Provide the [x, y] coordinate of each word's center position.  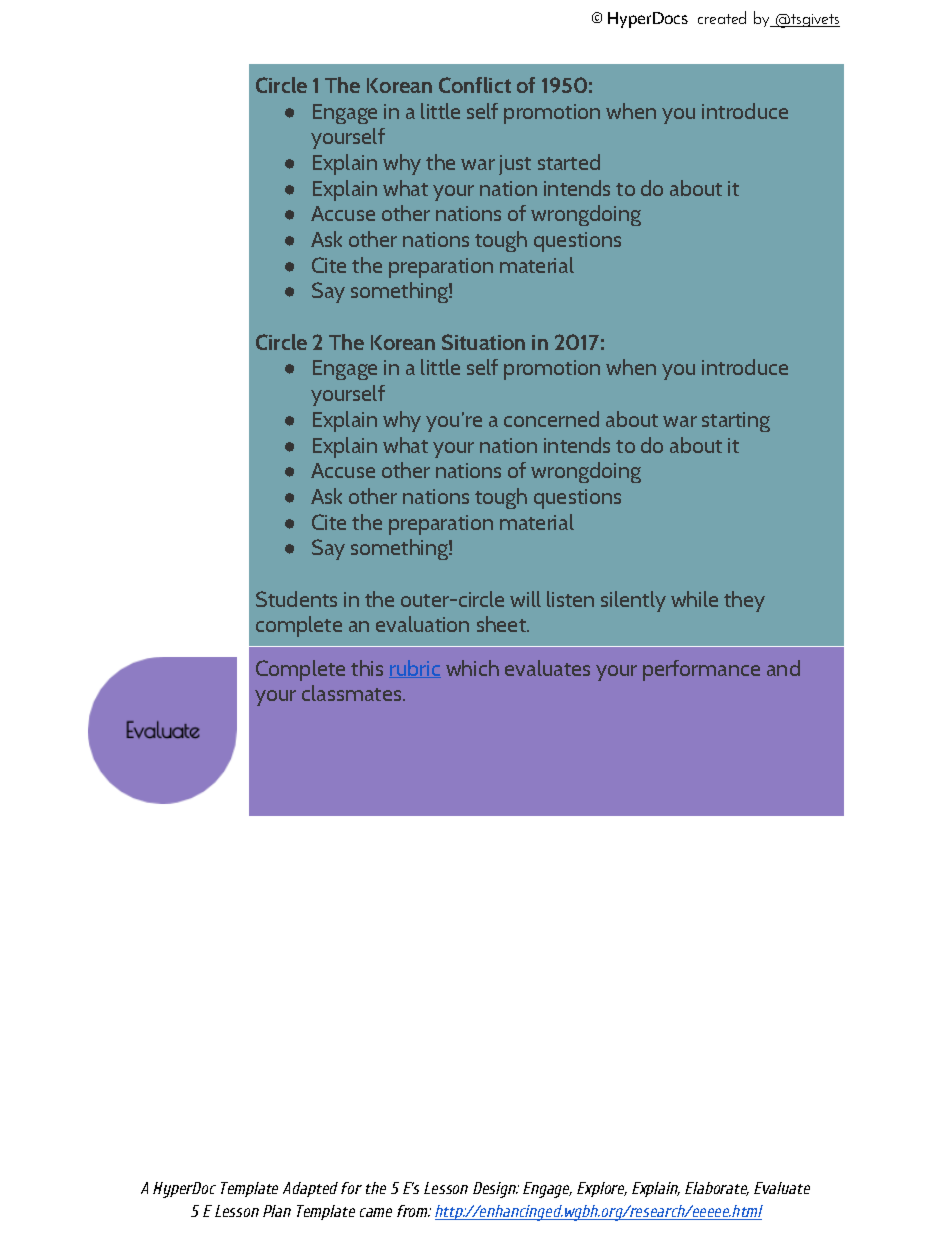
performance [701, 670]
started [569, 162]
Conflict [475, 85]
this [367, 668]
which [472, 668]
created [722, 17]
